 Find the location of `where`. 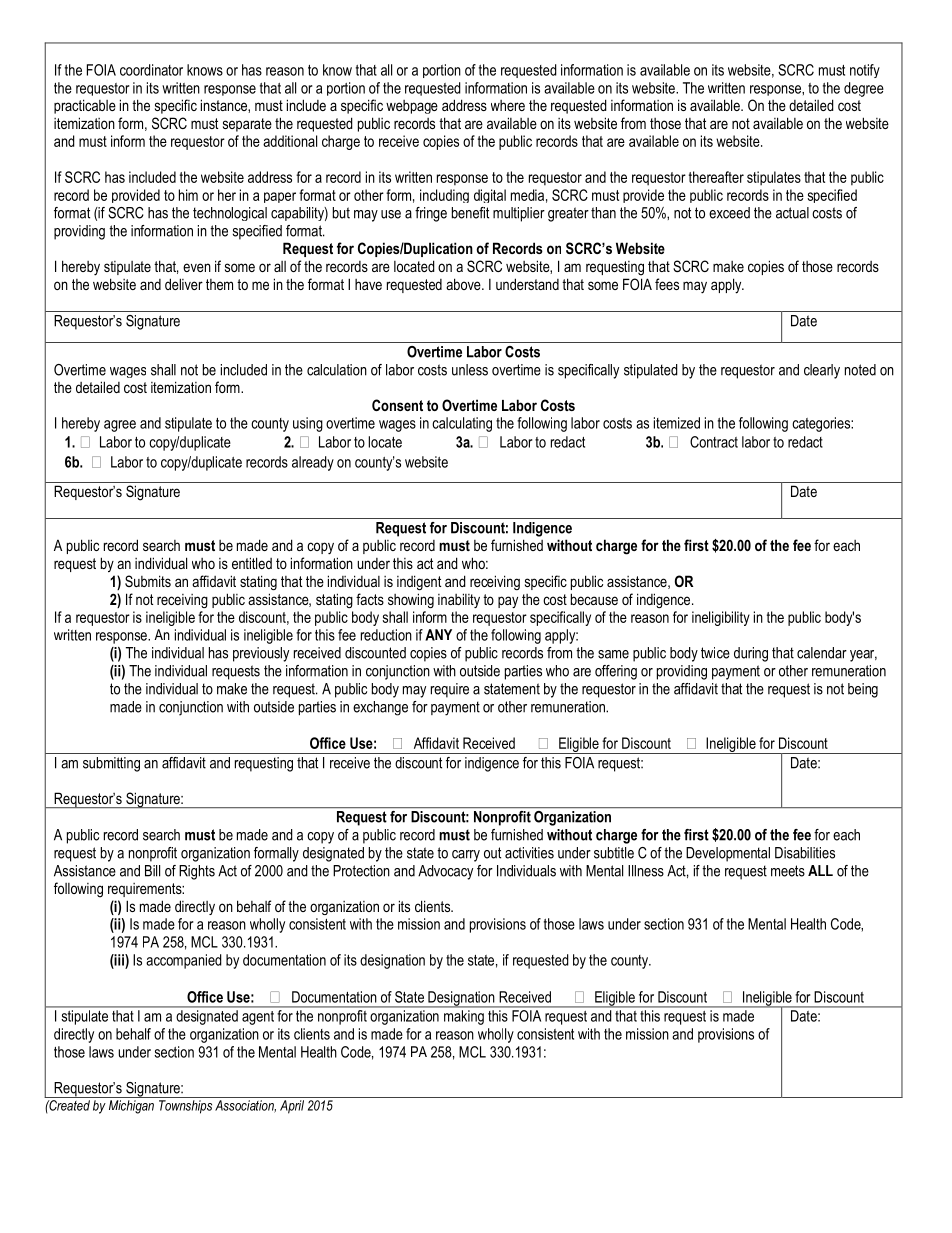

where is located at coordinates (508, 105).
